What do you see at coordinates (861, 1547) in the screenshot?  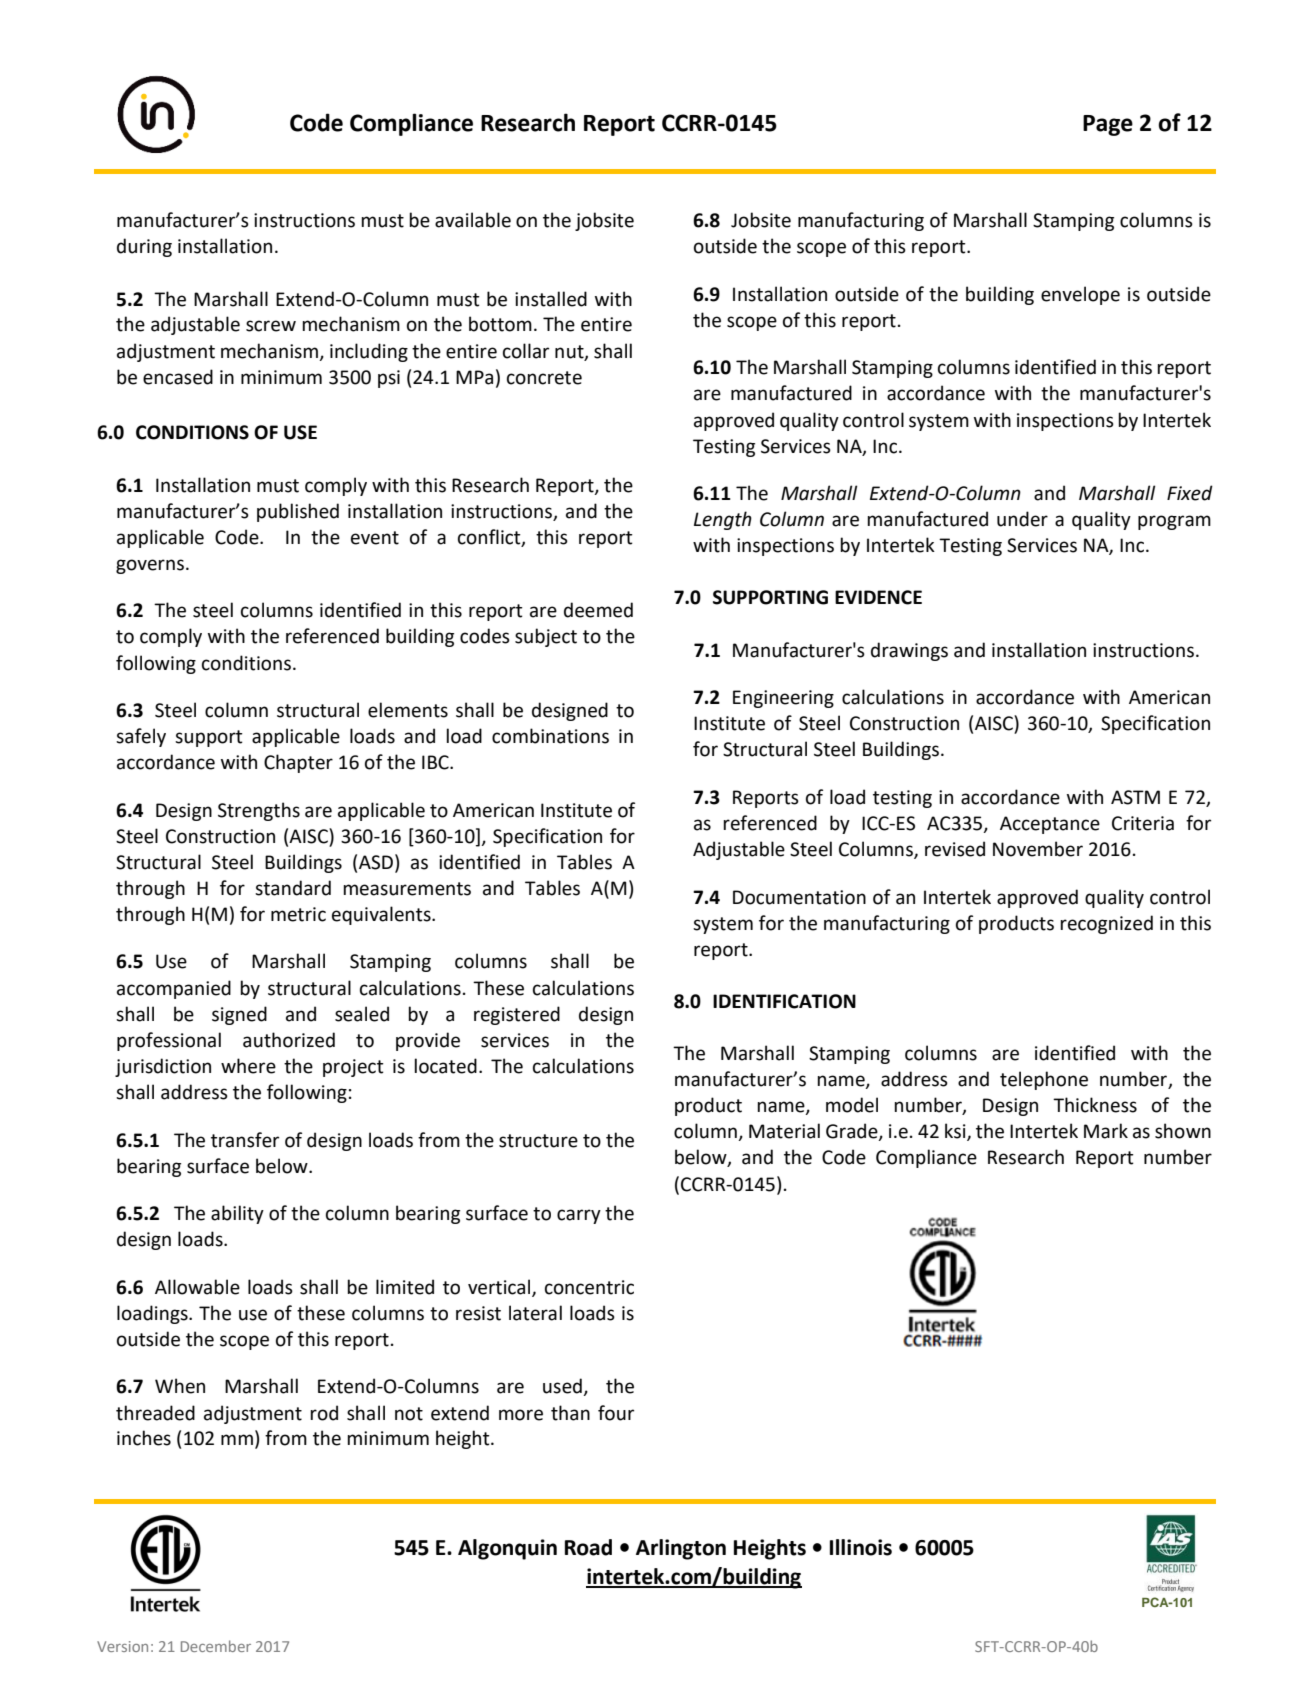 I see `Illinois` at bounding box center [861, 1547].
